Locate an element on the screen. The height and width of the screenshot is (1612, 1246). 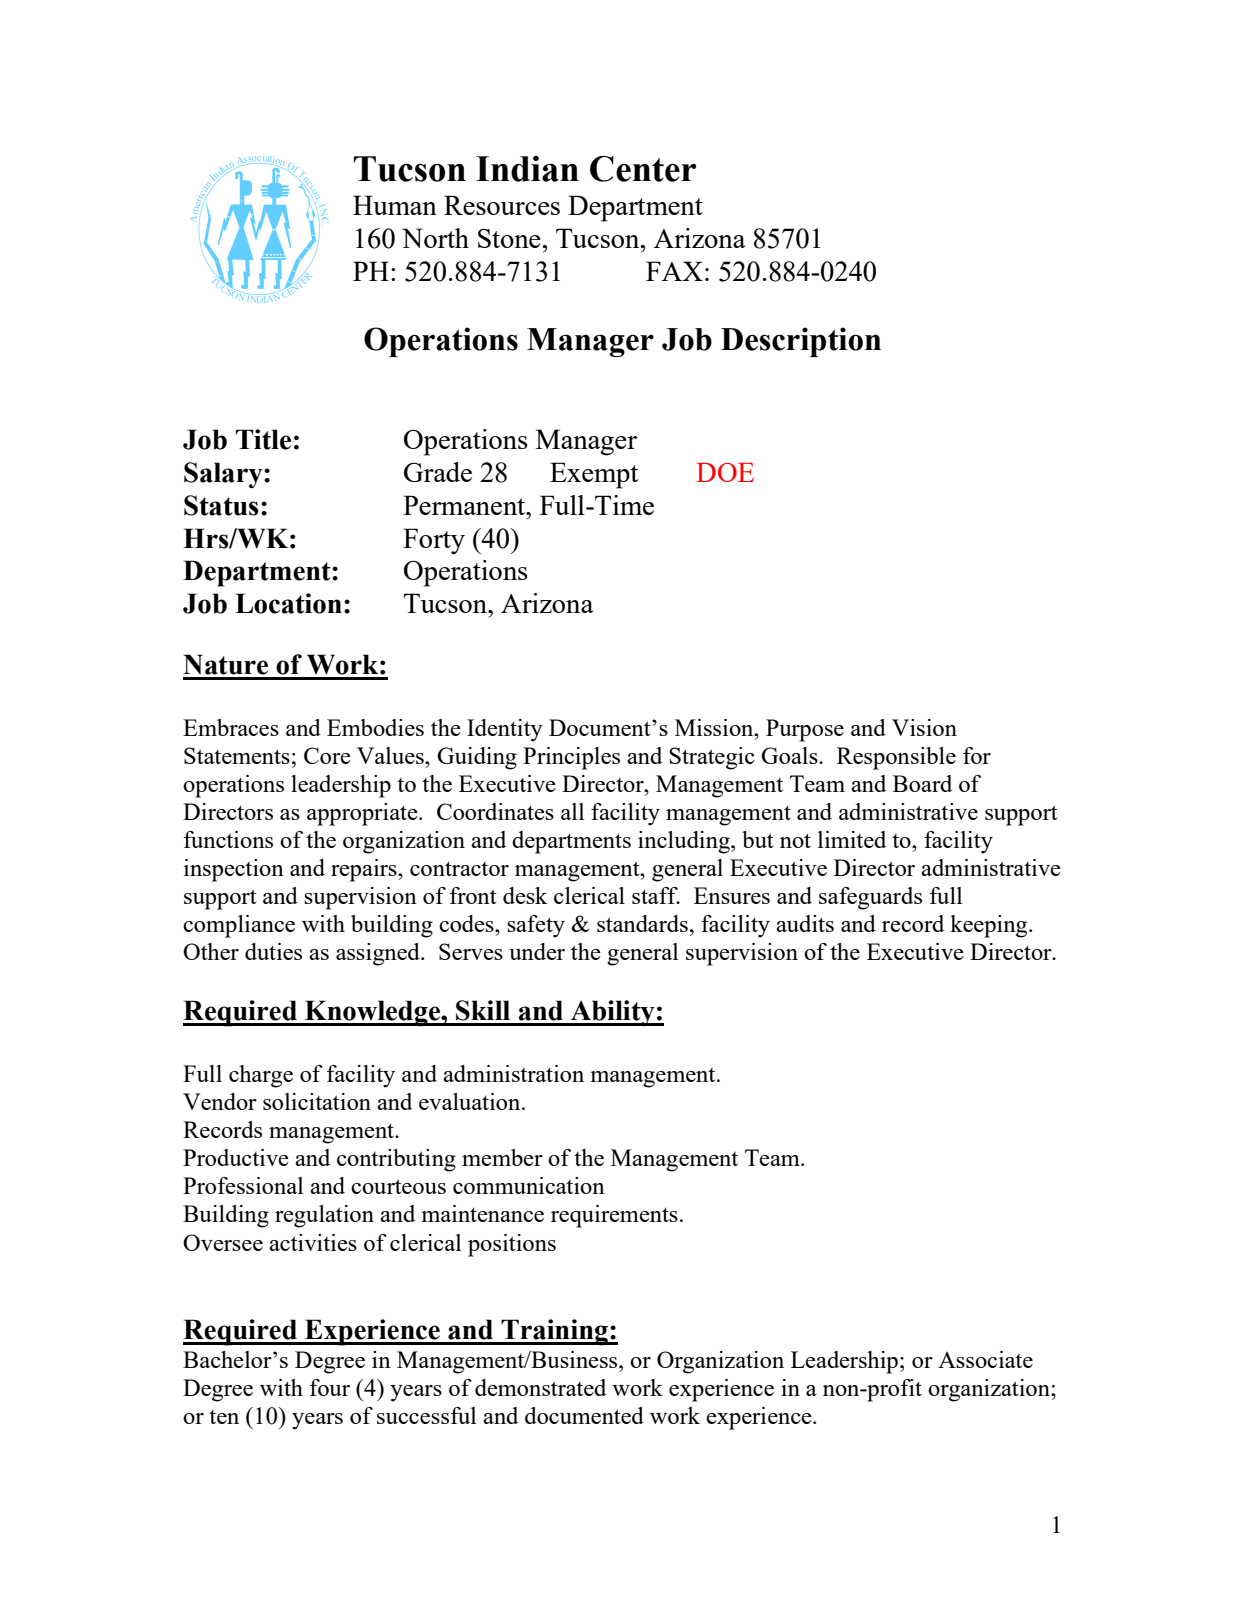
Center is located at coordinates (643, 168).
